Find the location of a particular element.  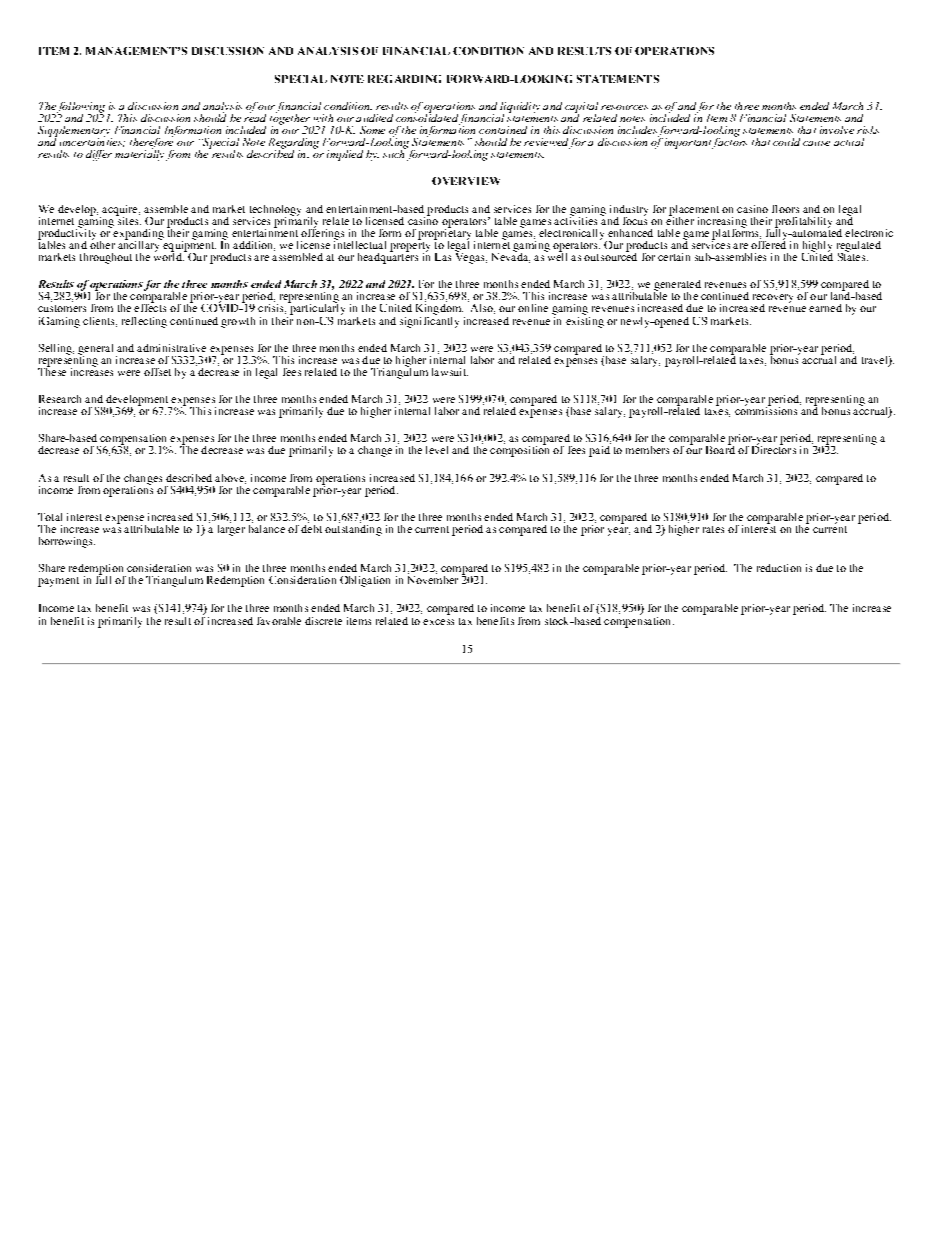

consolidated is located at coordinates (427, 116).
